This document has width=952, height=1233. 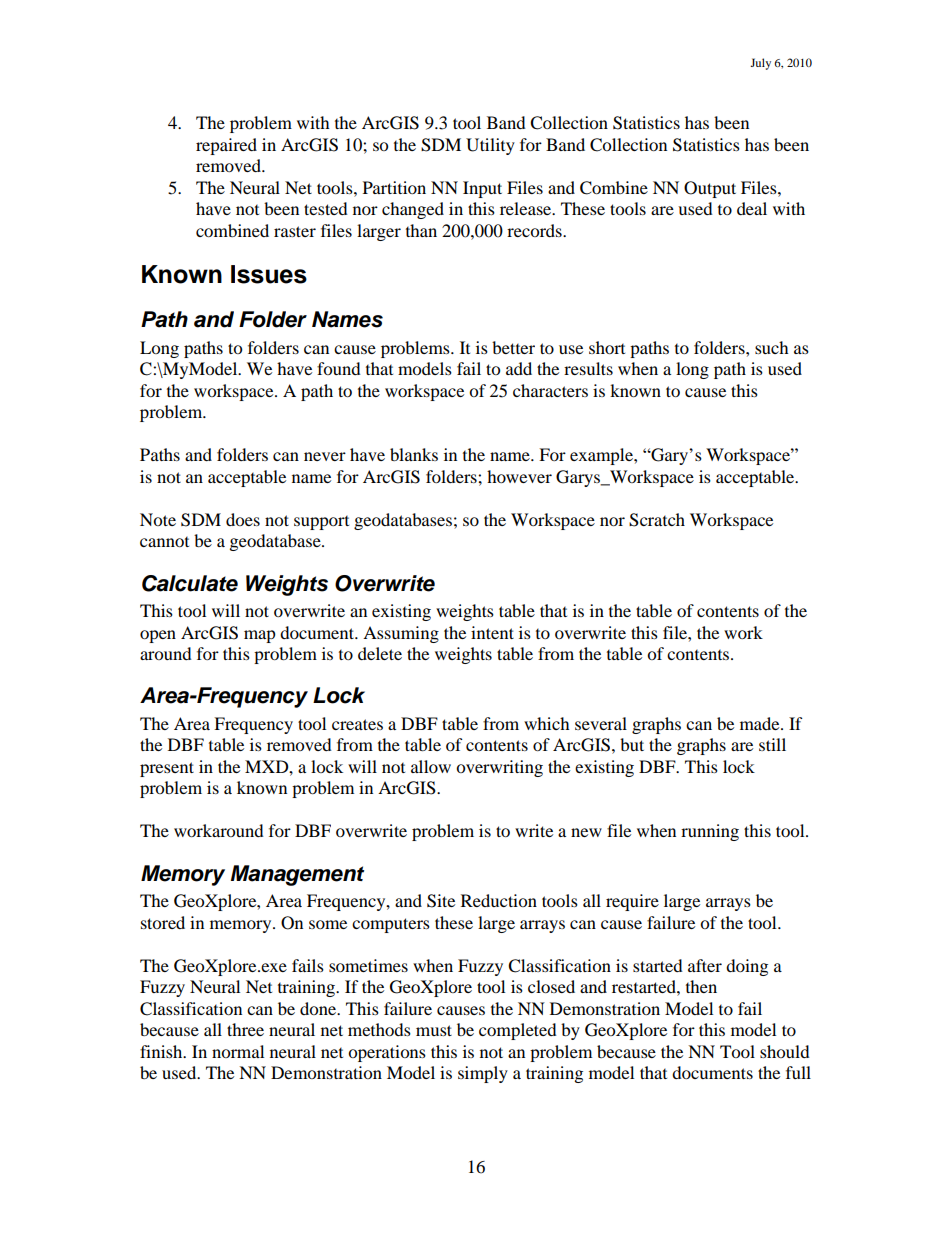 What do you see at coordinates (167, 769) in the document?
I see `present` at bounding box center [167, 769].
